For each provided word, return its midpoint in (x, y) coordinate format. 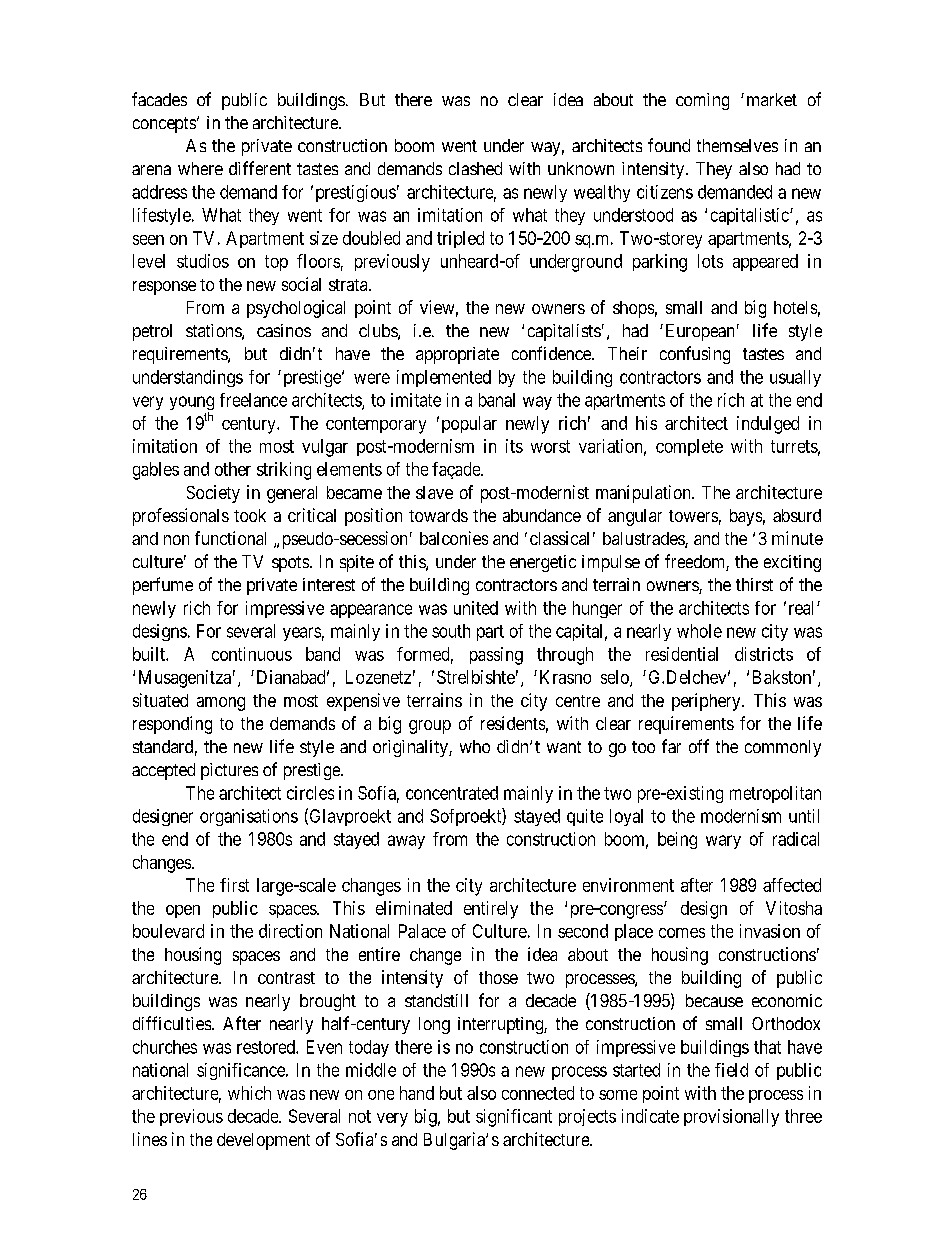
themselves (737, 145)
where (200, 168)
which (249, 1093)
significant (514, 1118)
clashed (475, 168)
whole (699, 631)
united (476, 608)
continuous (252, 654)
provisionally (731, 1118)
